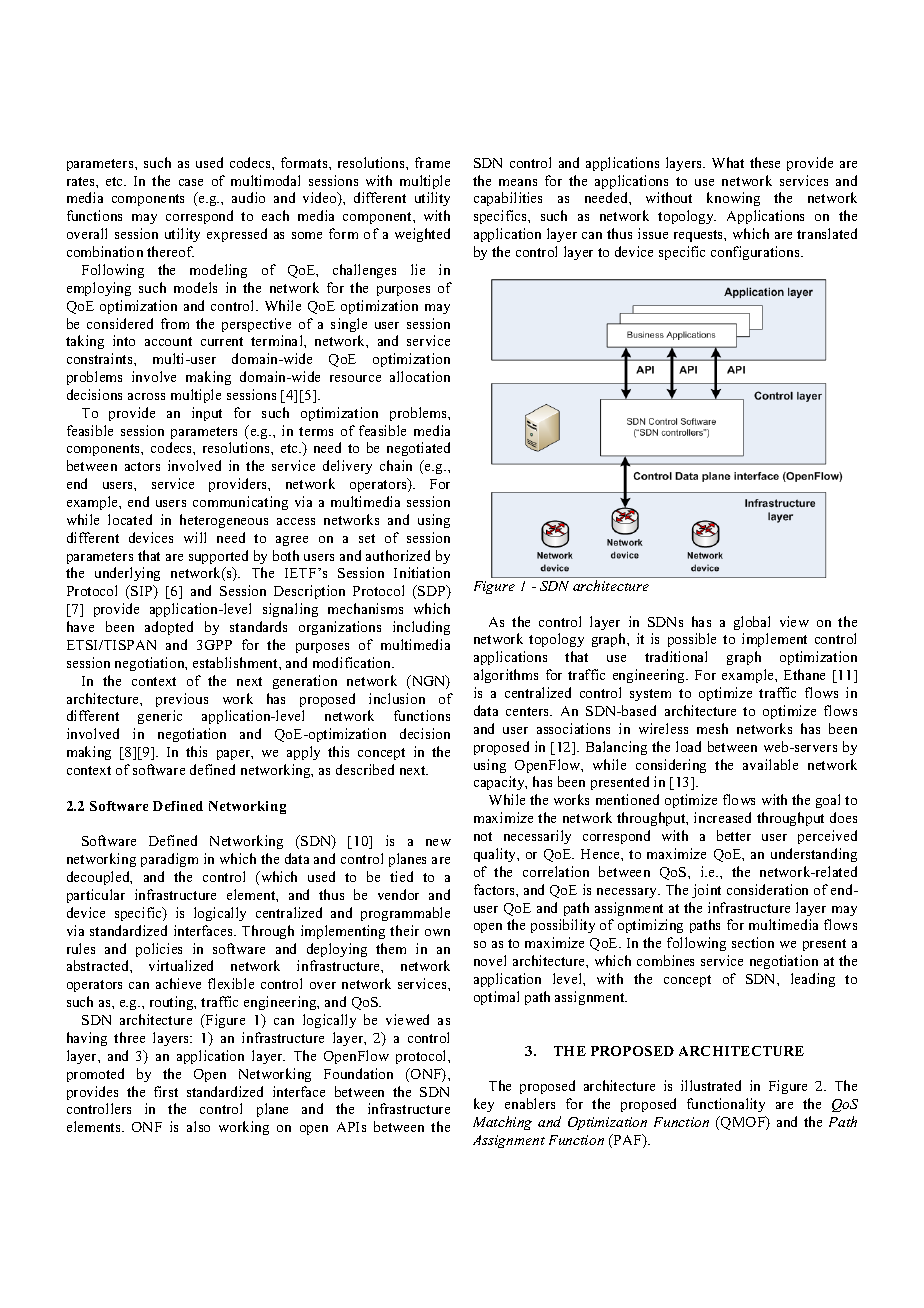 This screenshot has width=924, height=1308. Describe the element at coordinates (484, 1105) in the screenshot. I see `key` at that location.
